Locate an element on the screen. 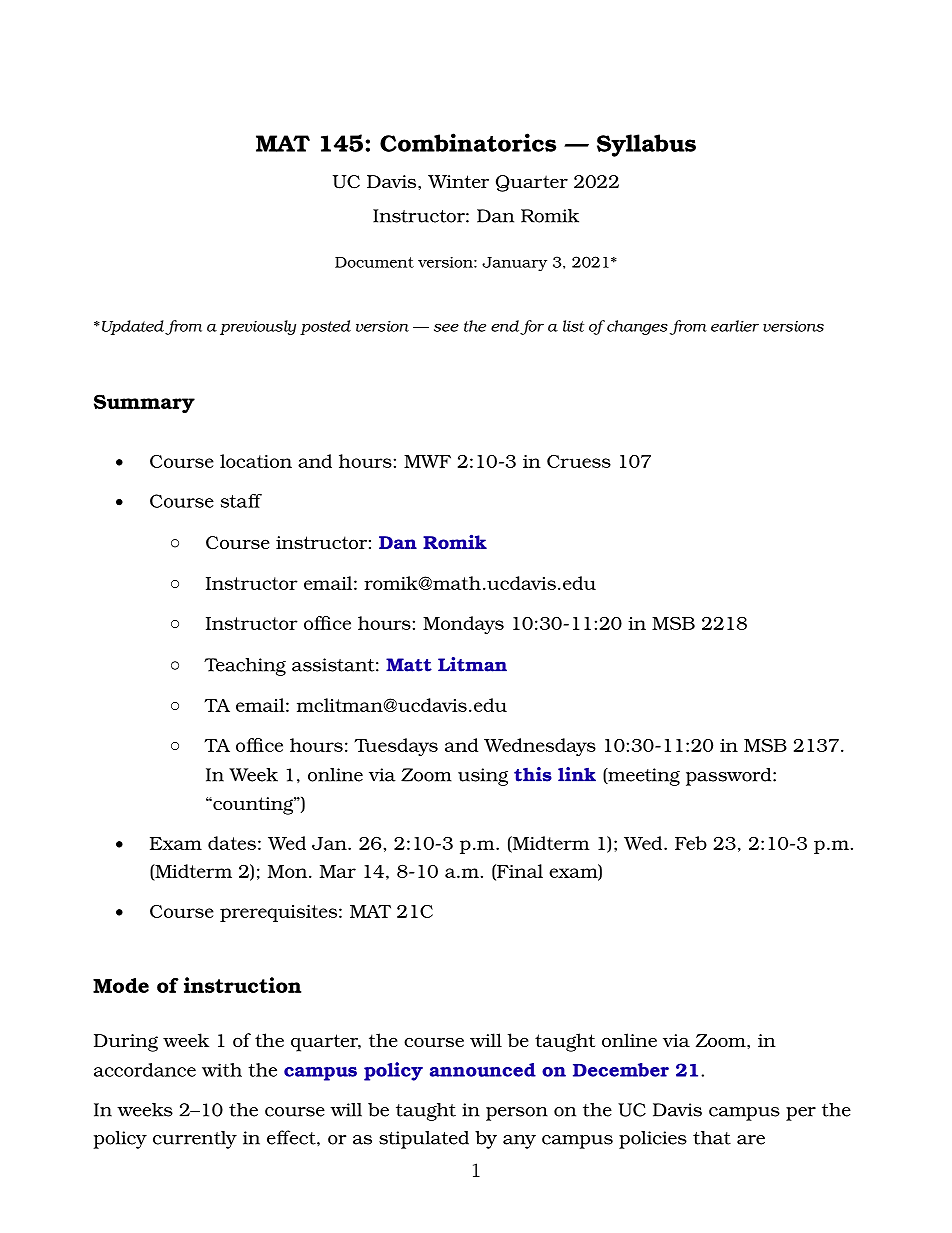 The width and height of the screenshot is (952, 1233). Winter is located at coordinates (458, 181).
